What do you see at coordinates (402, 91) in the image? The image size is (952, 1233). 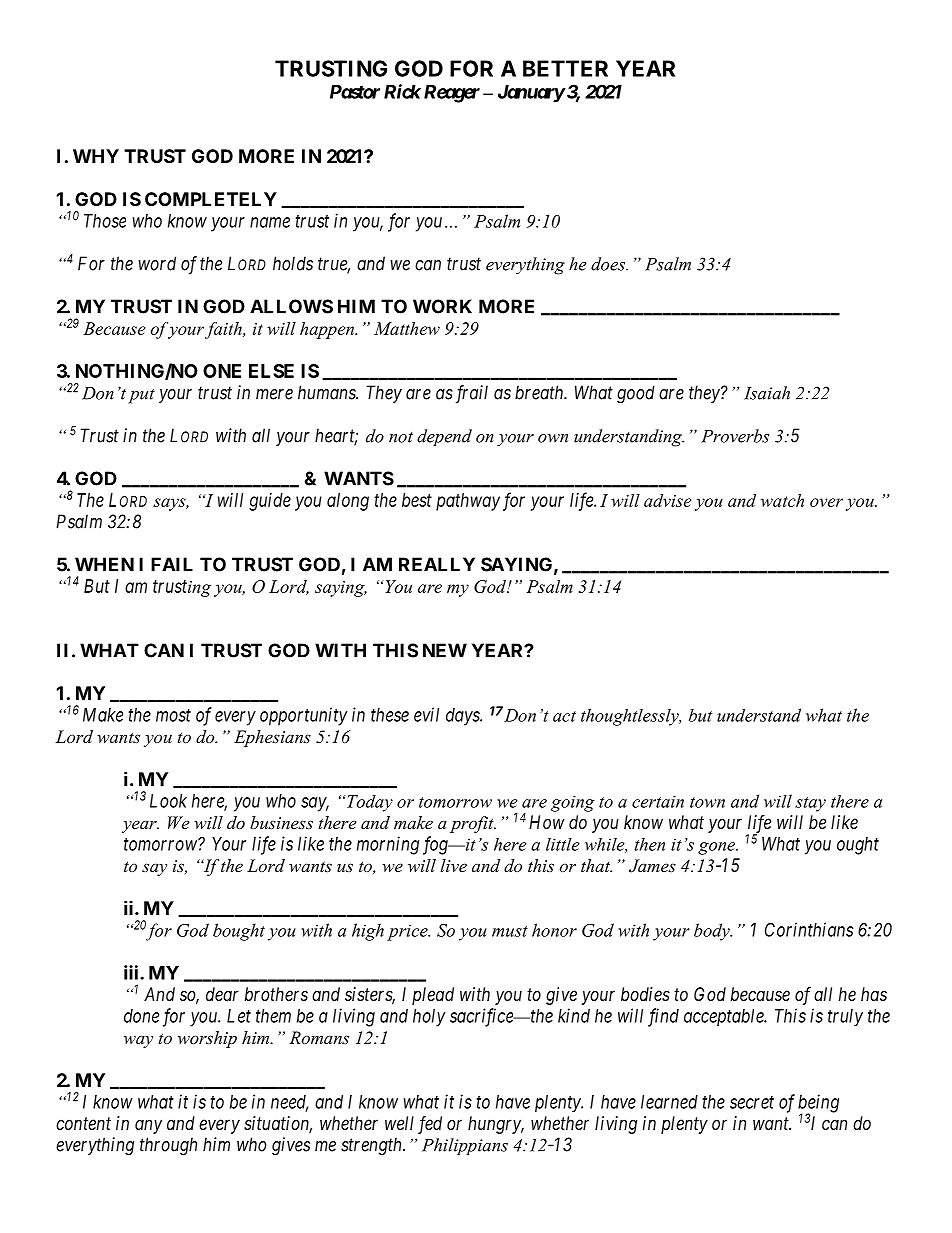 I see `Rick` at bounding box center [402, 91].
